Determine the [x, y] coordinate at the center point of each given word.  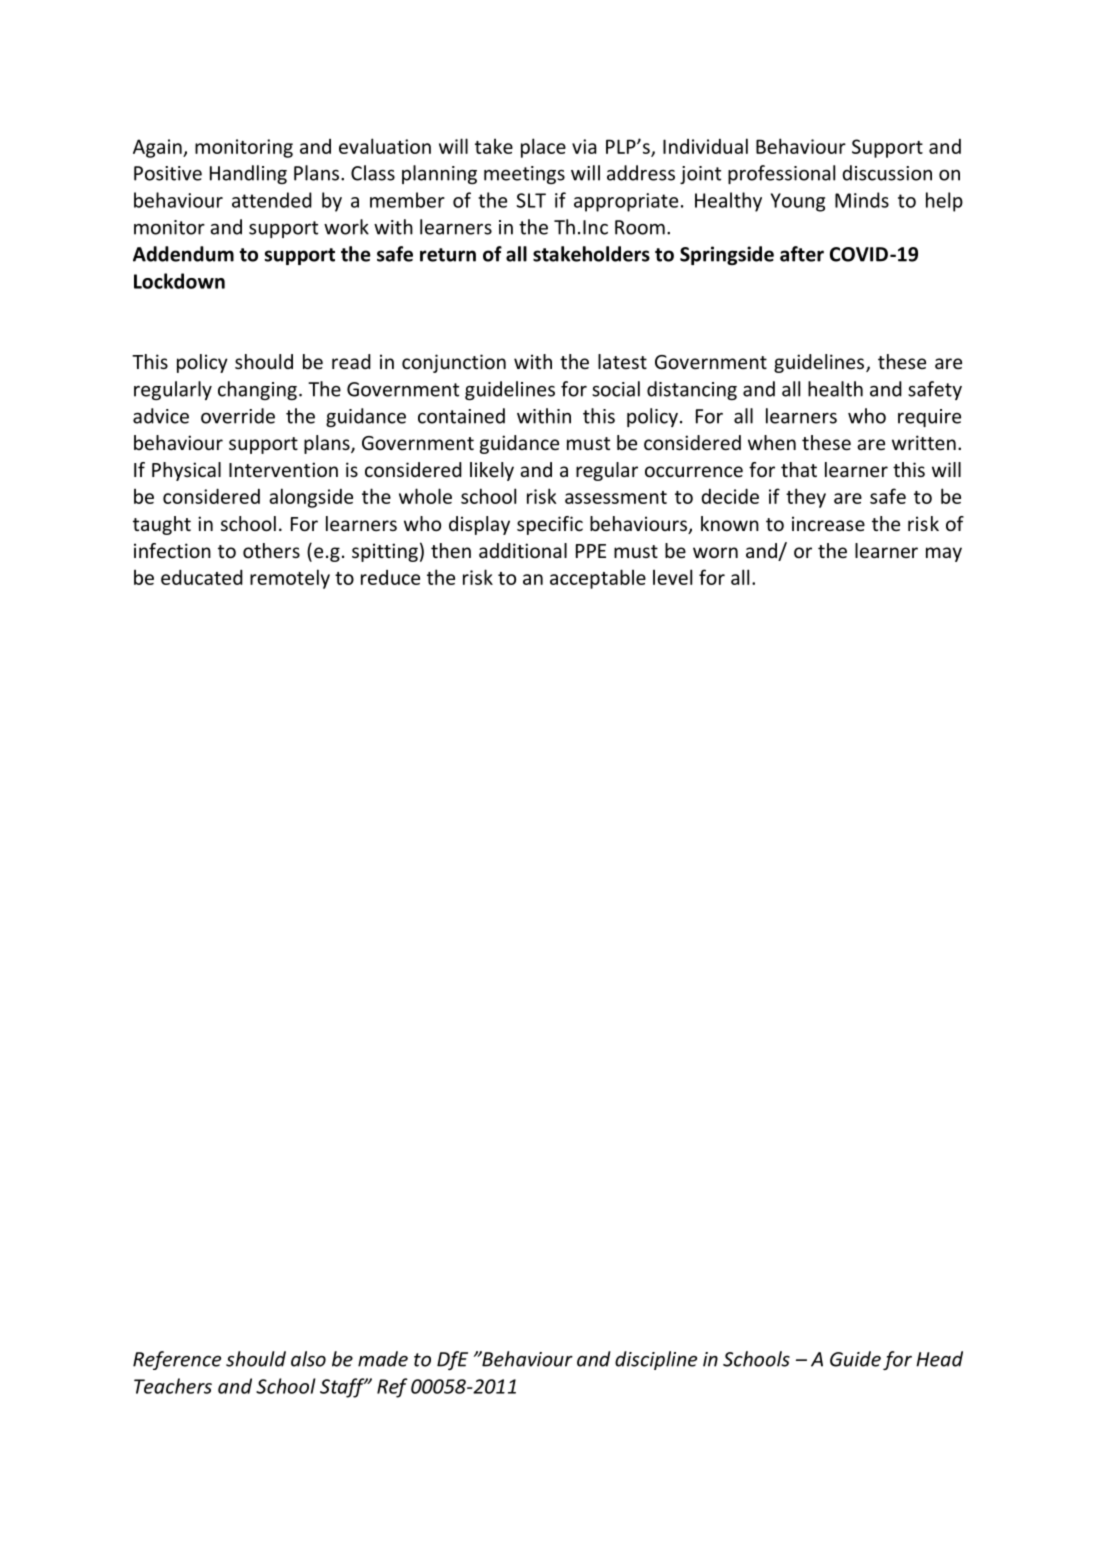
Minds [862, 200]
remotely [290, 579]
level [672, 577]
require [929, 418]
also [308, 1359]
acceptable [598, 579]
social [616, 389]
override [238, 416]
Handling [248, 174]
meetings [524, 175]
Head [939, 1359]
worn [715, 552]
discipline [656, 1360]
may [944, 554]
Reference [177, 1360]
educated [202, 577]
